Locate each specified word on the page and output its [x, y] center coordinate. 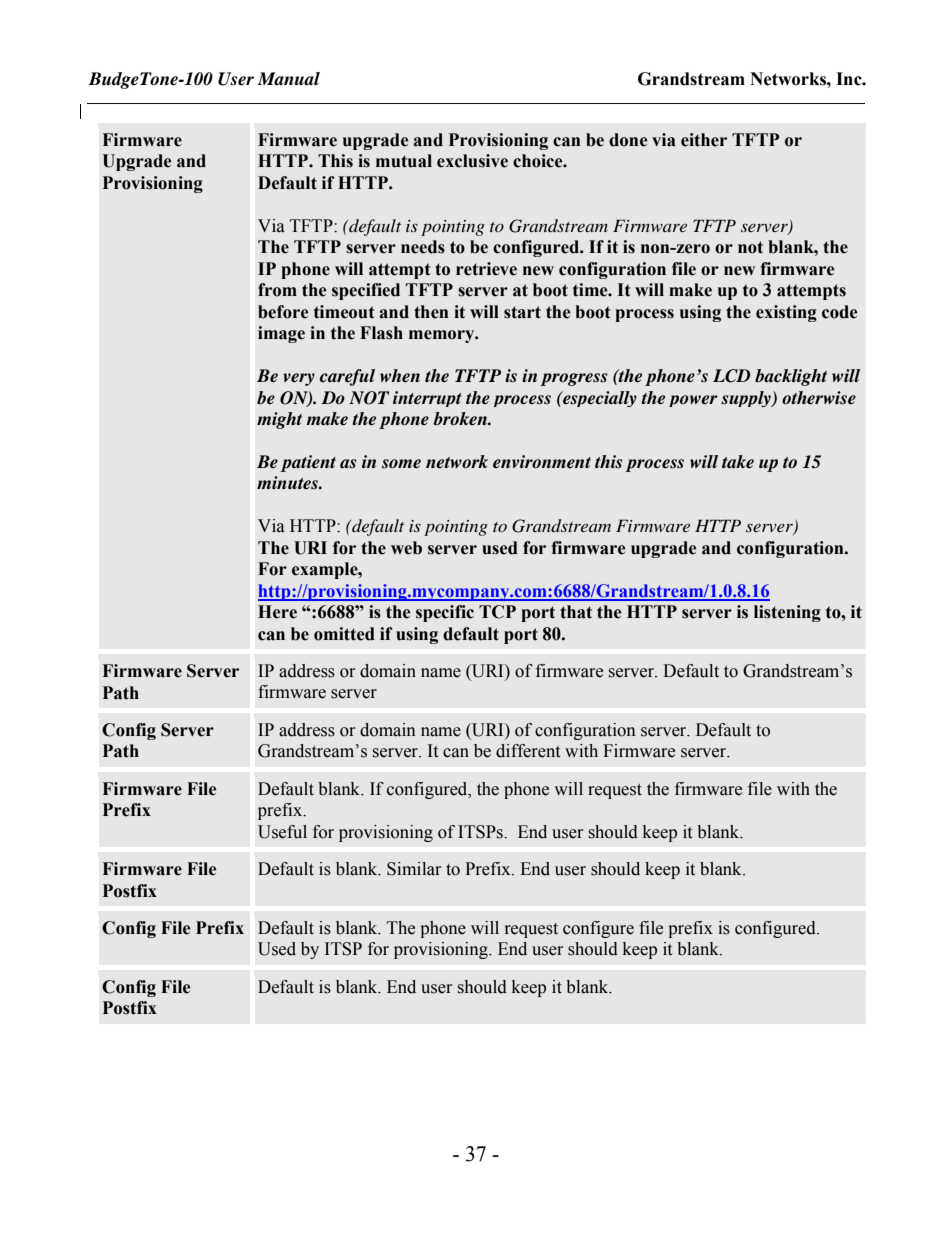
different [528, 751]
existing [786, 313]
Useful [282, 832]
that [576, 612]
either [704, 140]
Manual [288, 79]
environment [542, 462]
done [628, 140]
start [522, 312]
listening [787, 613]
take [738, 462]
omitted [344, 634]
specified [366, 291]
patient [308, 463]
